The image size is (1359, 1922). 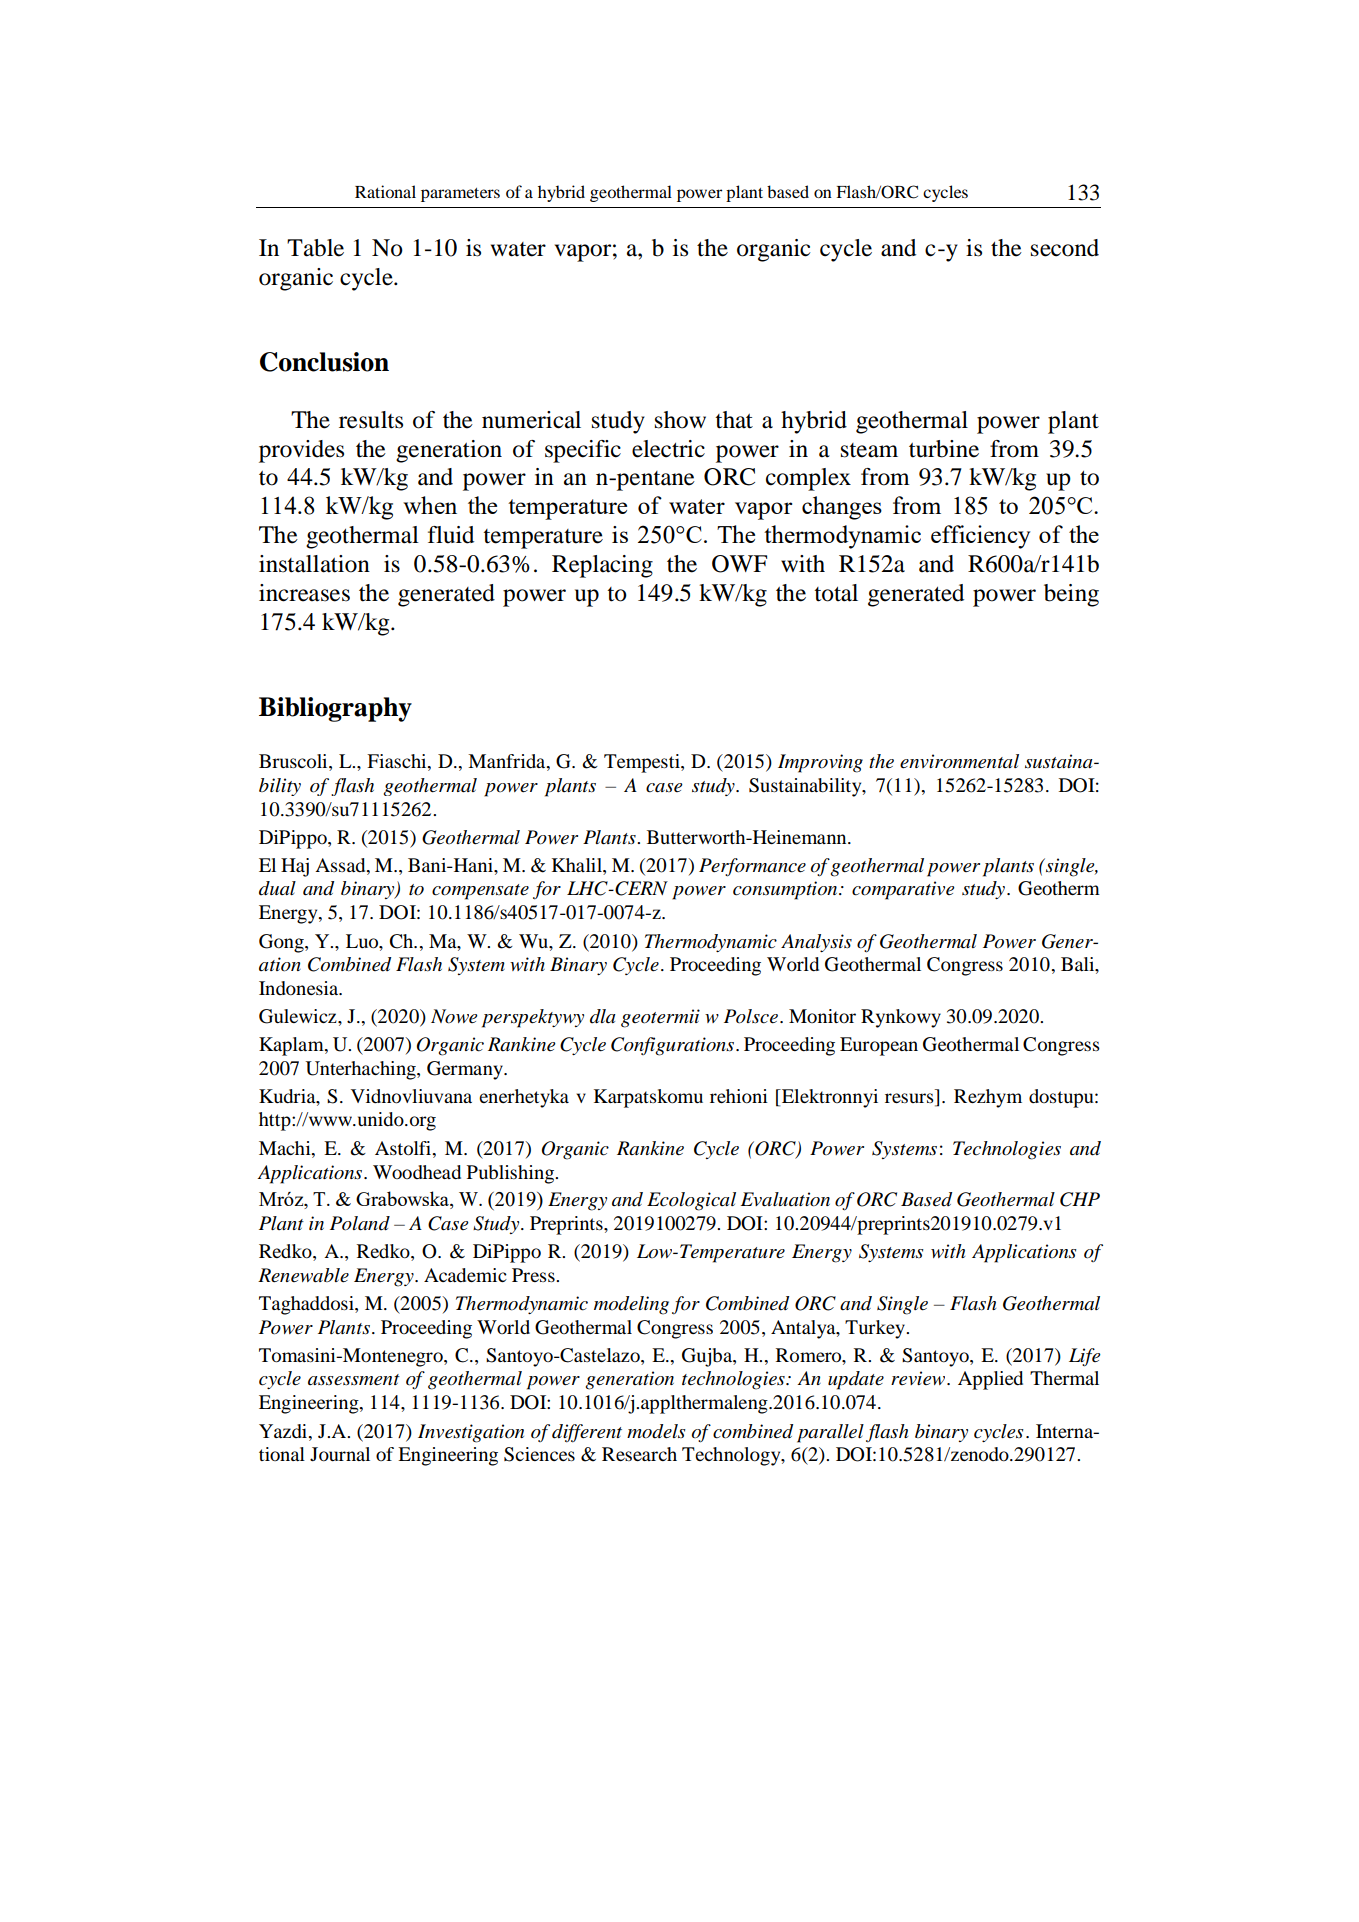 I want to click on Assad, so click(x=341, y=865).
